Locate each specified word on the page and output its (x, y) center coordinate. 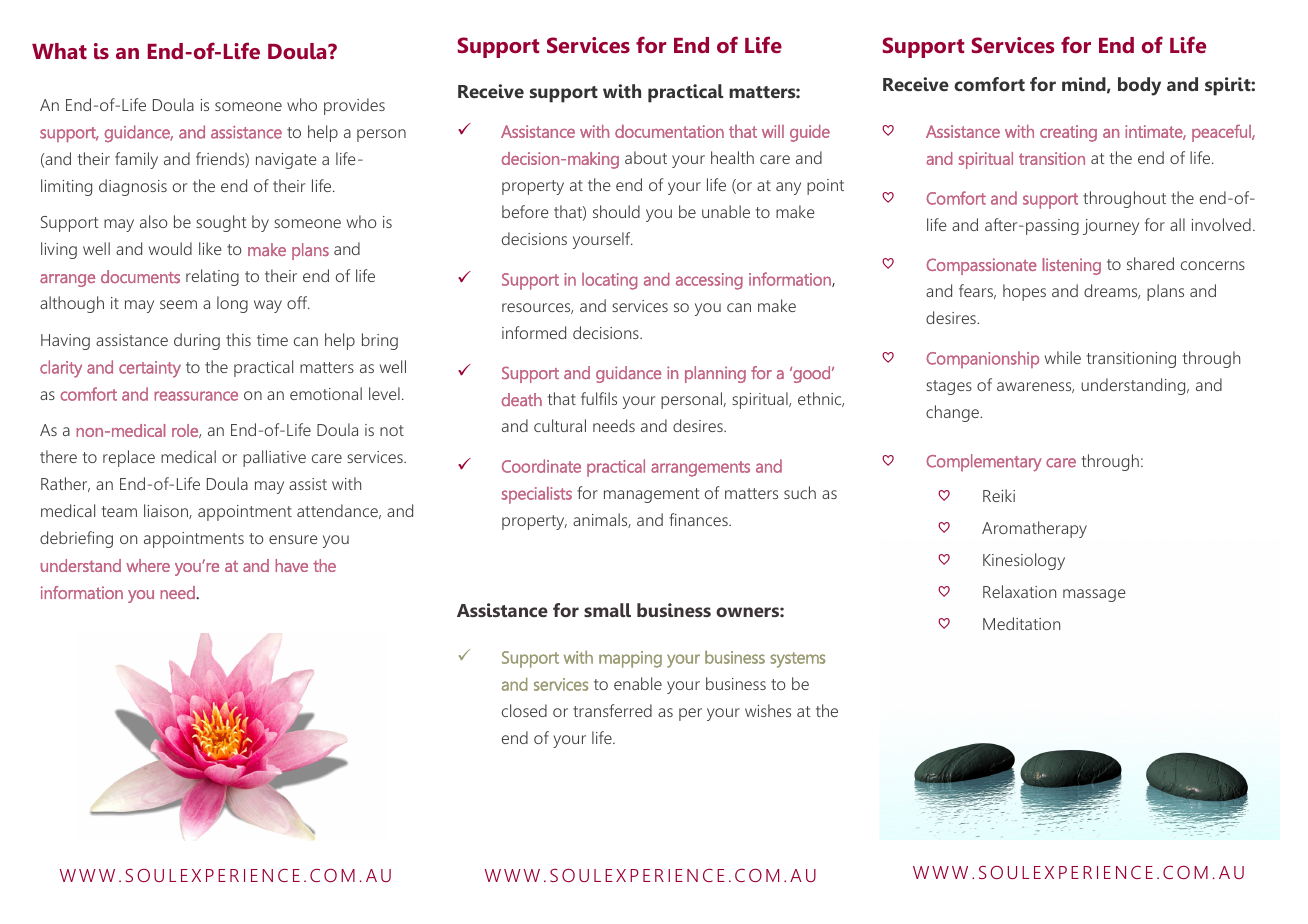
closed (524, 710)
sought (221, 223)
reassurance (196, 396)
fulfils (599, 398)
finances (699, 519)
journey (1111, 227)
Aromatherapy (1034, 529)
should (616, 211)
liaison (167, 511)
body (1139, 86)
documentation (669, 131)
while (1063, 357)
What (59, 51)
